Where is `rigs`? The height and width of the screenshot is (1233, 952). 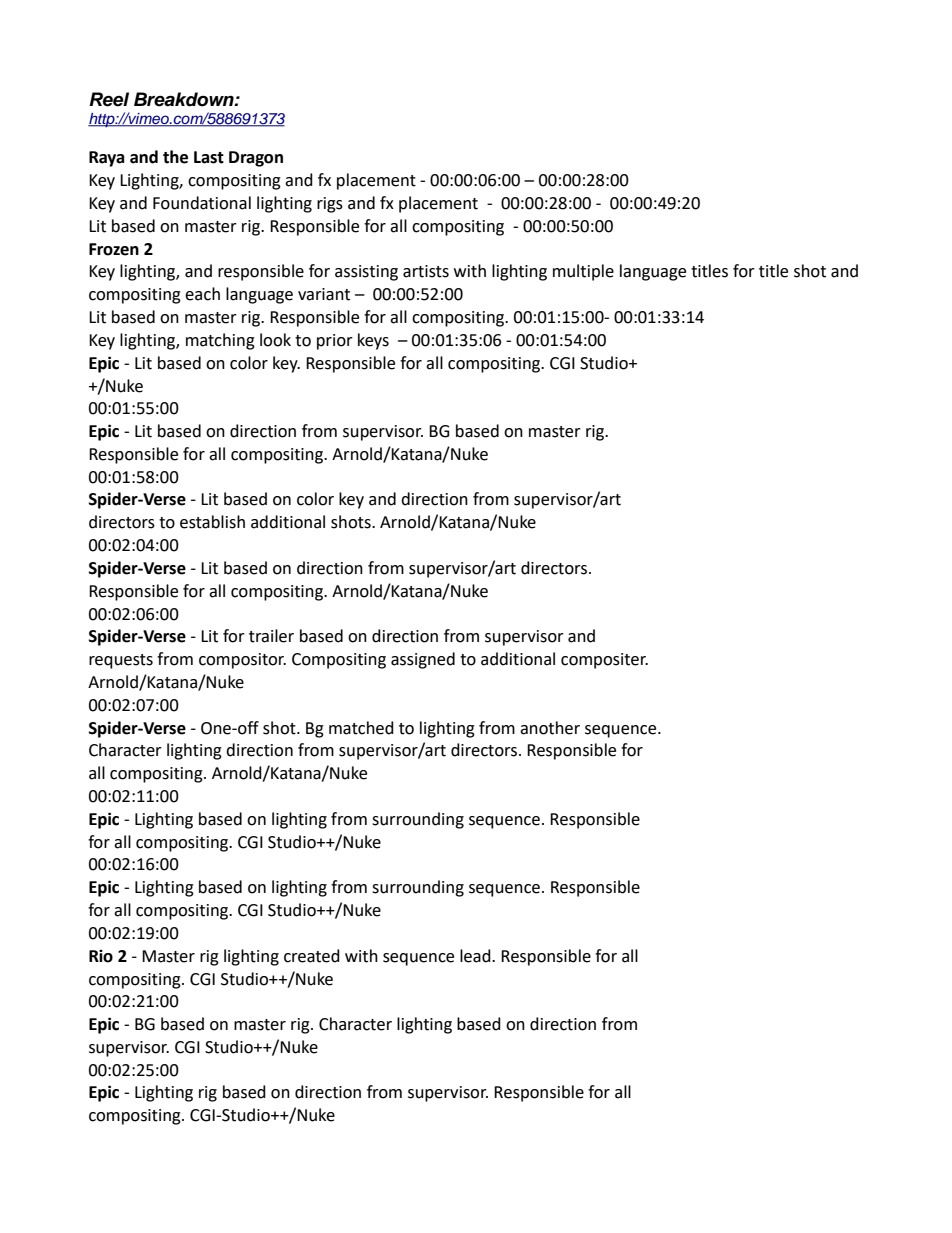
rigs is located at coordinates (330, 205).
